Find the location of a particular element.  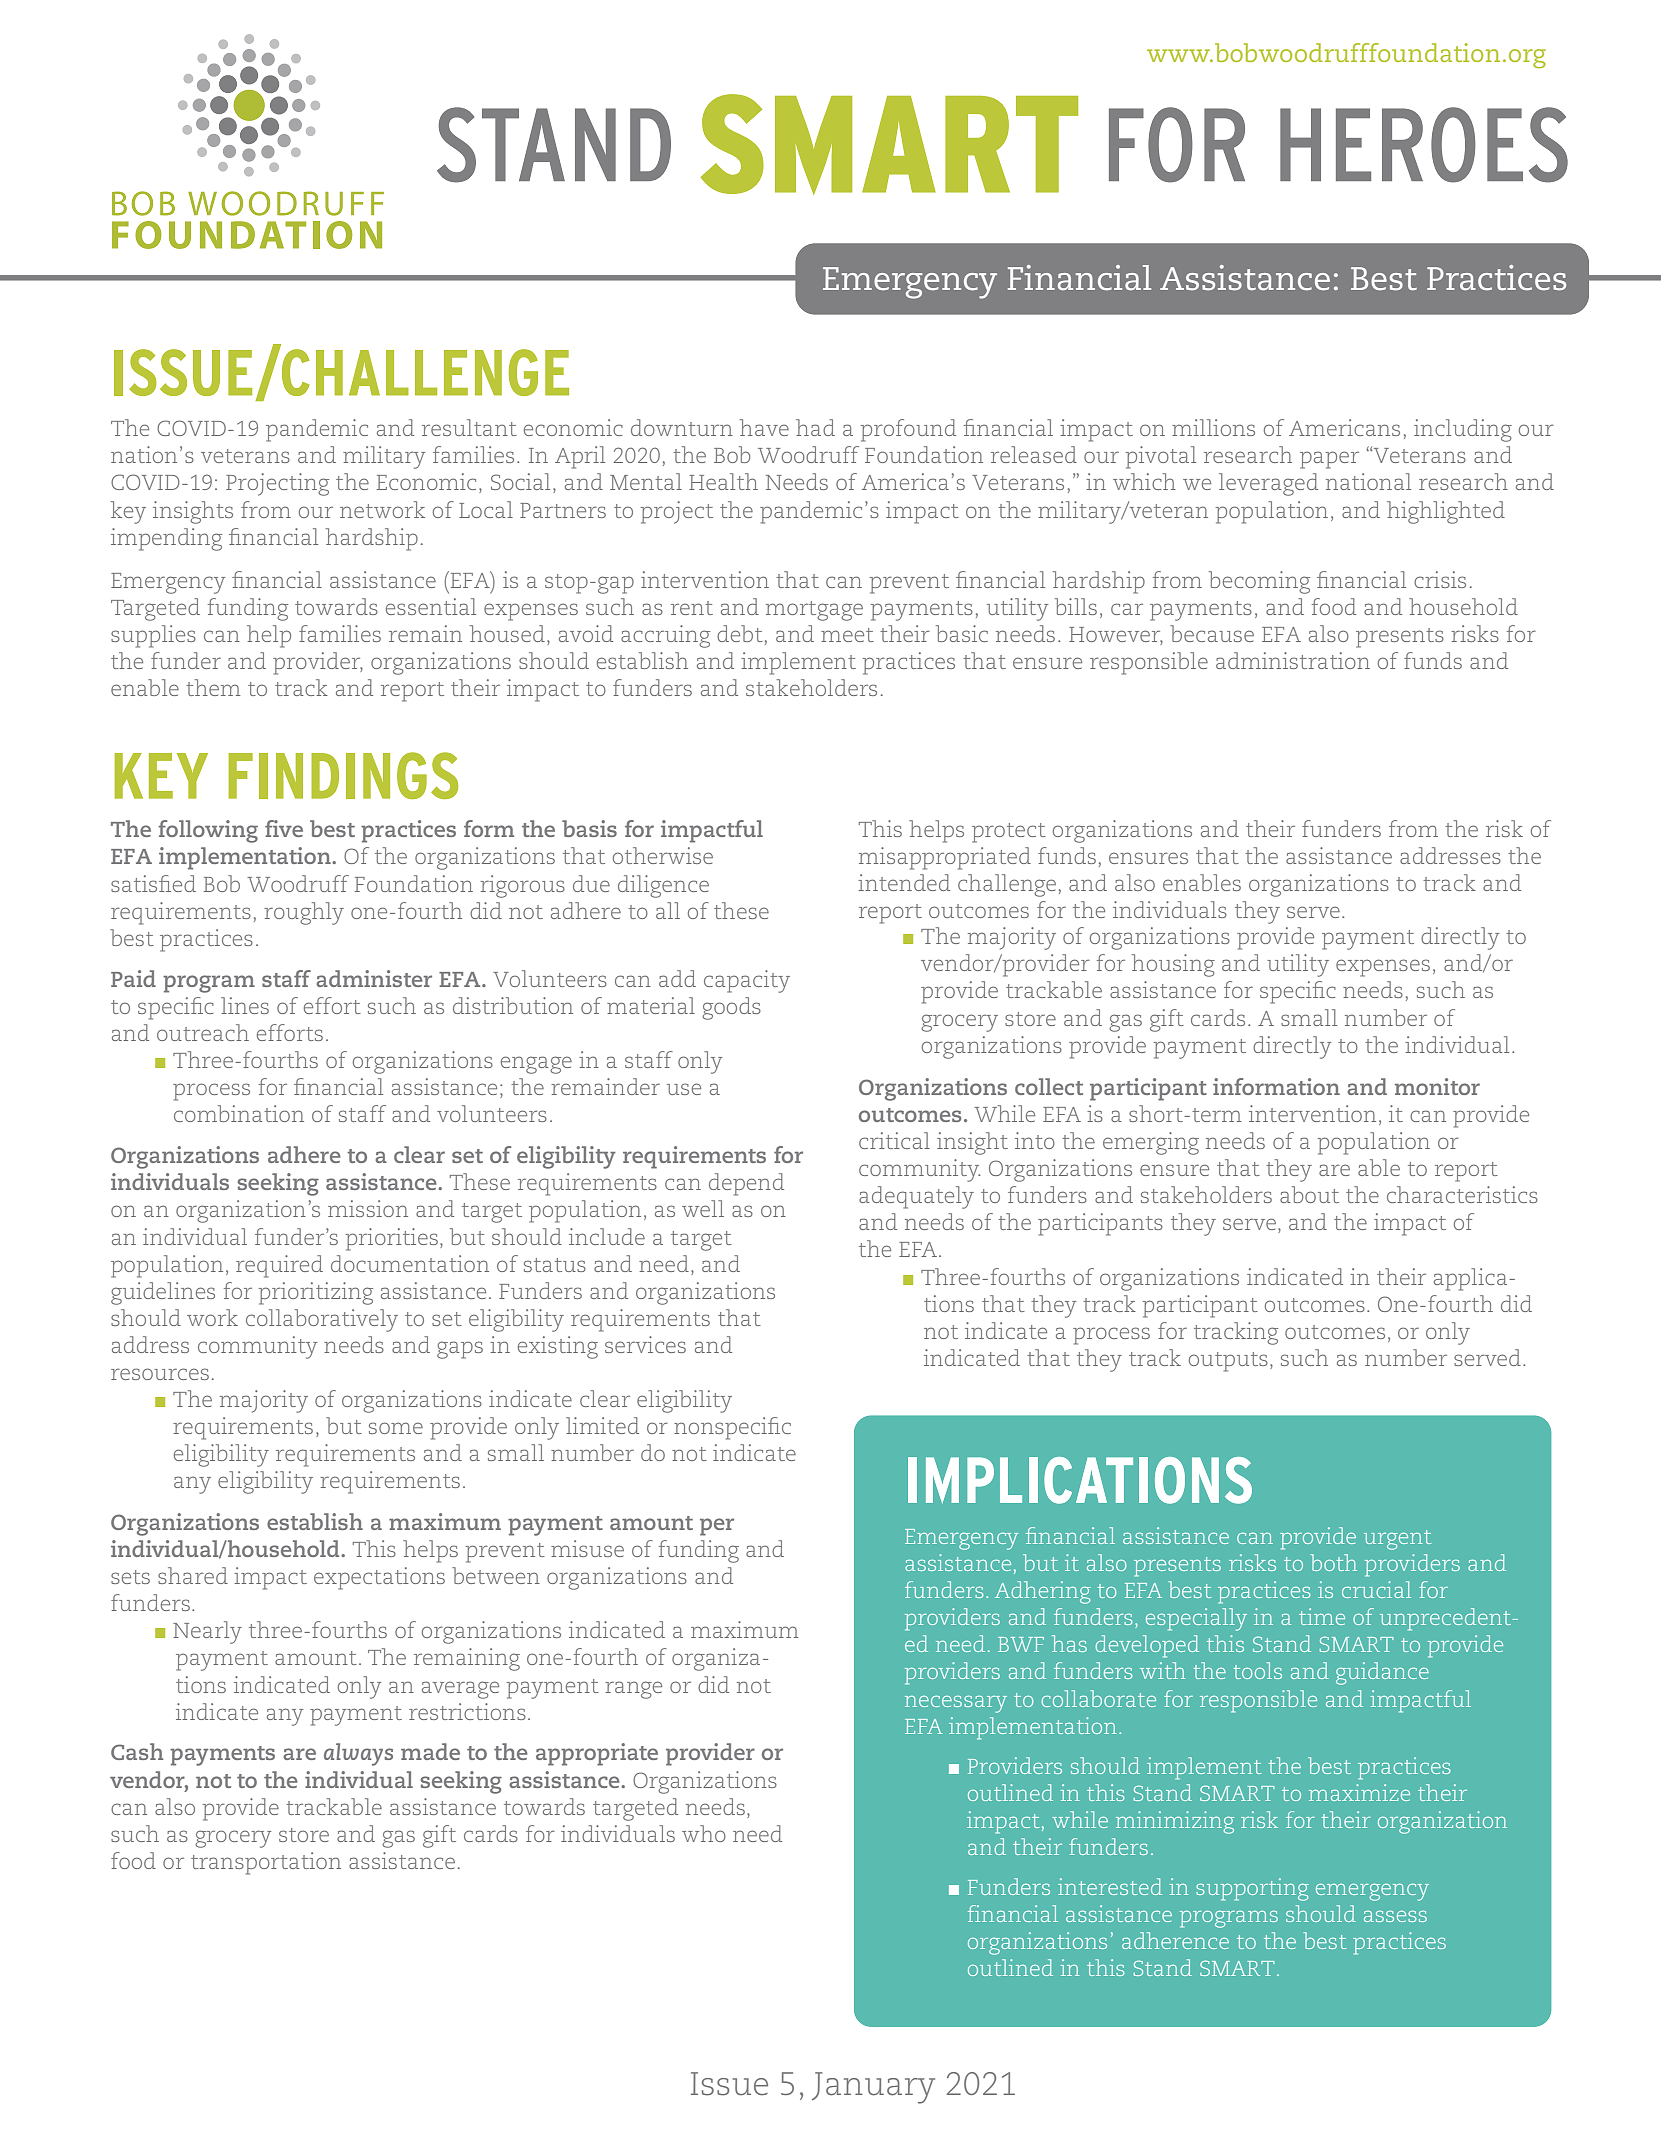

impending is located at coordinates (166, 539).
